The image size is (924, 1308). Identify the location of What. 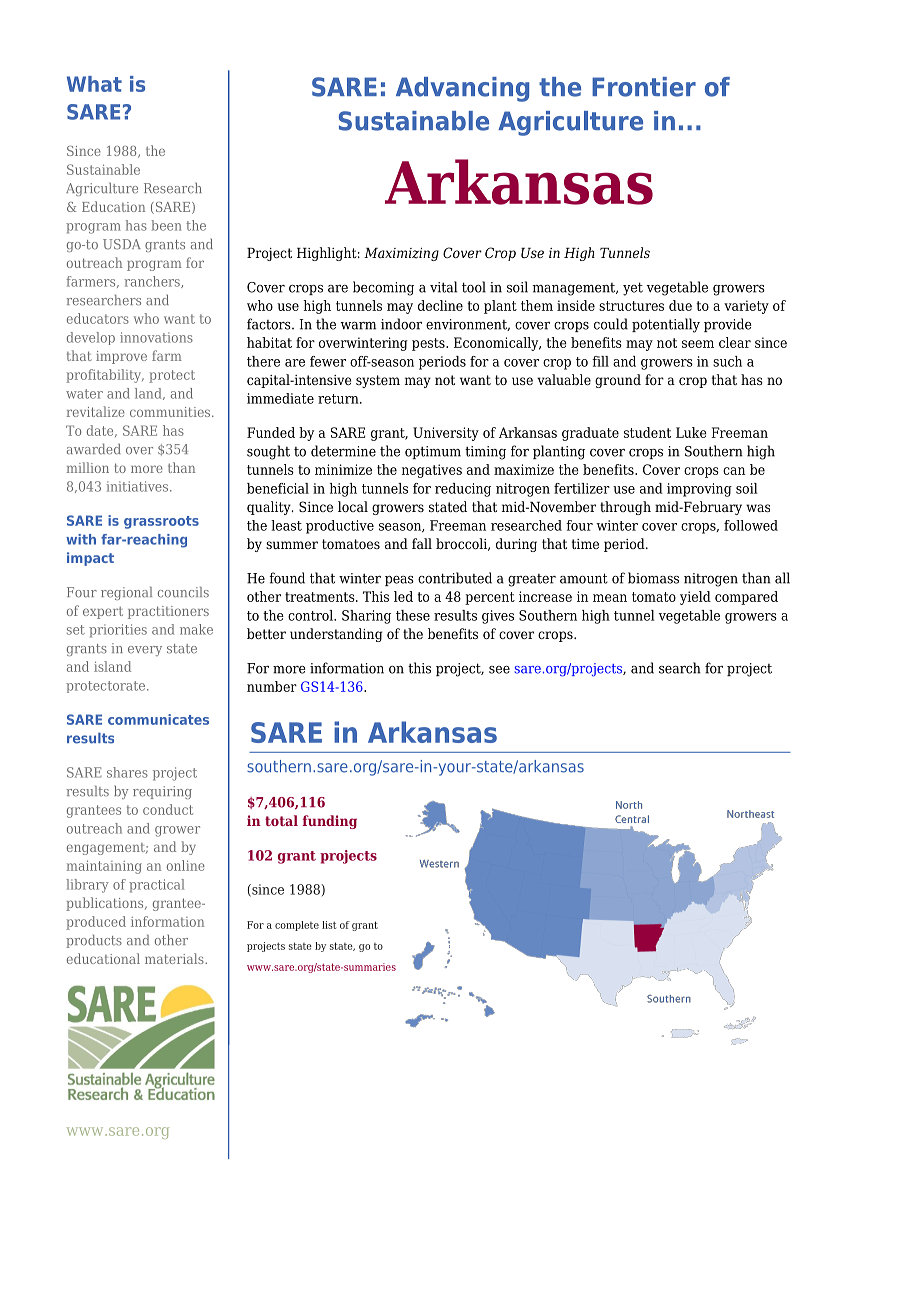
(94, 84).
